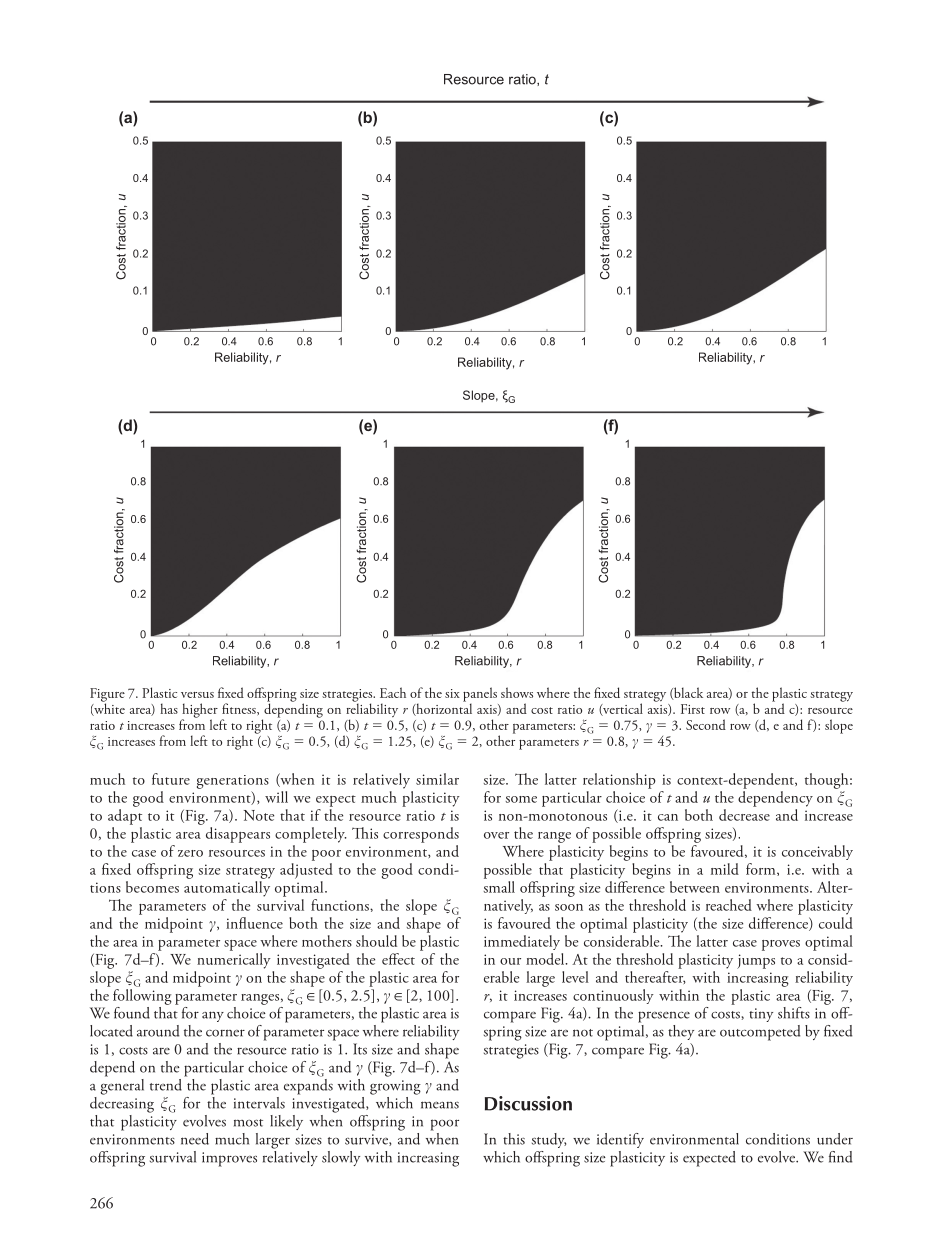  Describe the element at coordinates (254, 923) in the document. I see `influence` at that location.
